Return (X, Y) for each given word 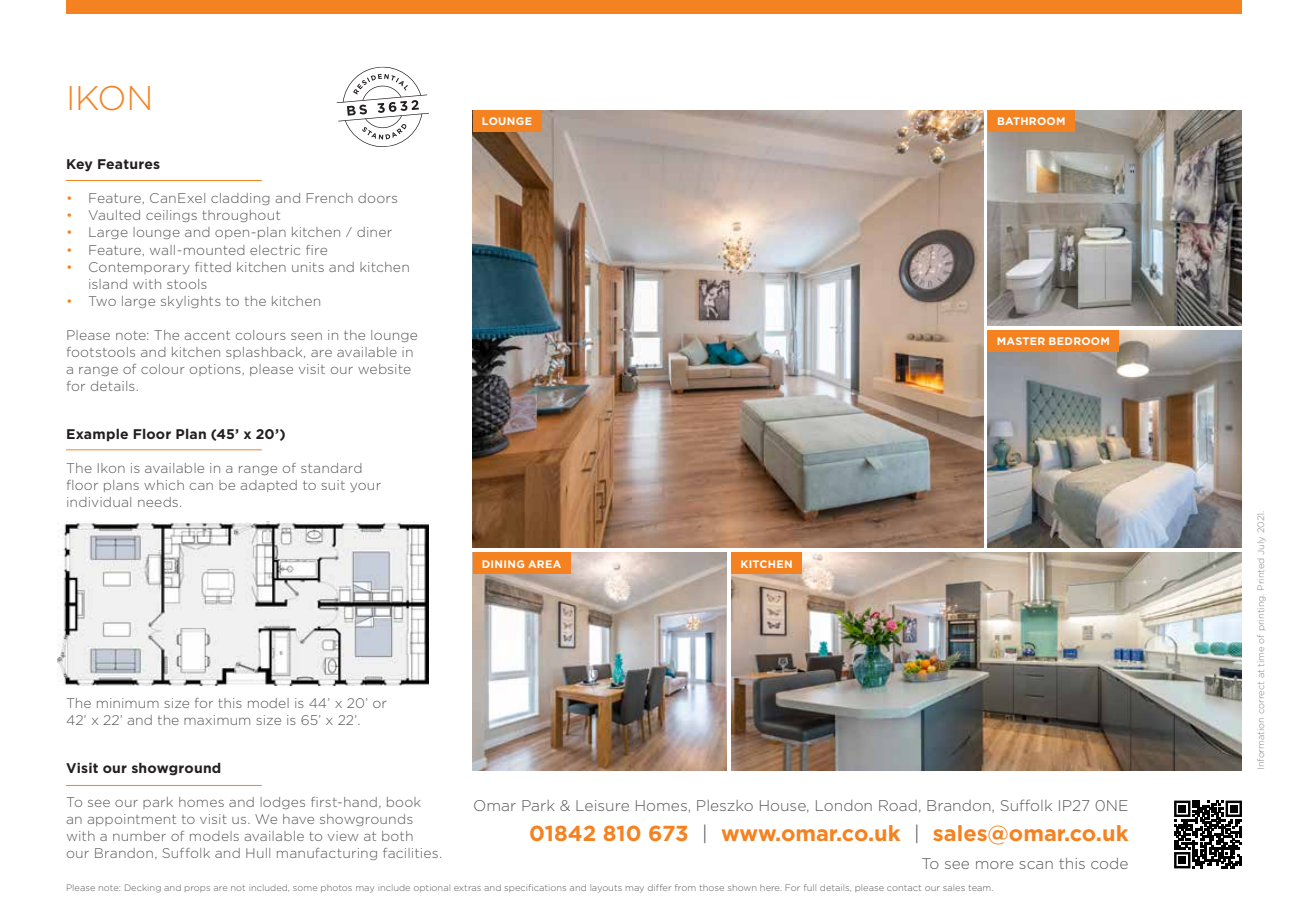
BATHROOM (1031, 121)
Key (79, 165)
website (384, 369)
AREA (544, 564)
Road (898, 805)
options (215, 370)
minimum (128, 703)
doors (377, 198)
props (197, 889)
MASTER (1021, 341)
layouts (606, 889)
